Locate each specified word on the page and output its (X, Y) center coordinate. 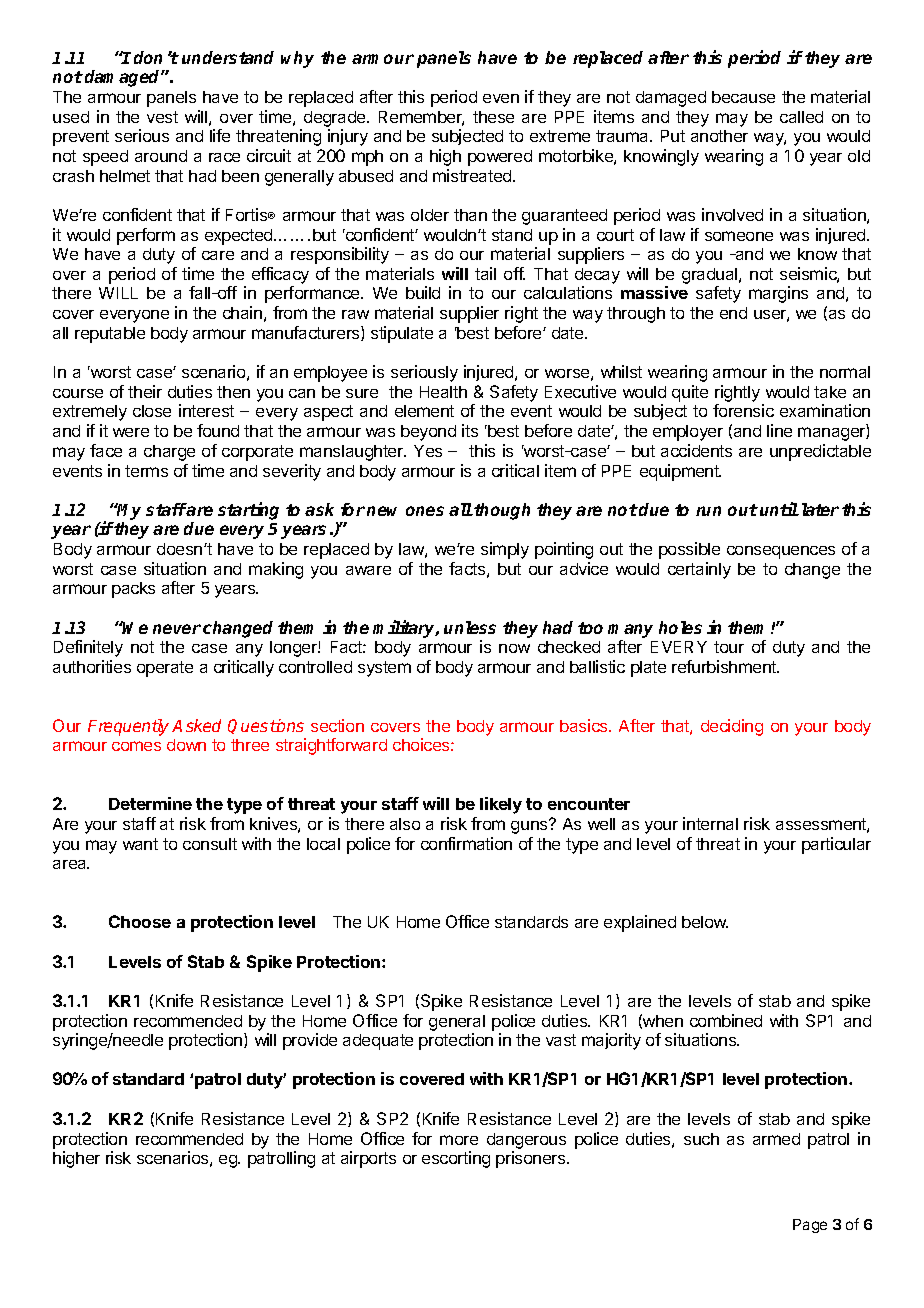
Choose (140, 921)
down (186, 745)
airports (368, 1159)
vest (162, 117)
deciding (732, 727)
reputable (110, 335)
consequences (781, 552)
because (743, 97)
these (493, 117)
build (423, 292)
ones (425, 511)
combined (726, 1020)
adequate (378, 1042)
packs (133, 590)
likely (501, 805)
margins (778, 294)
